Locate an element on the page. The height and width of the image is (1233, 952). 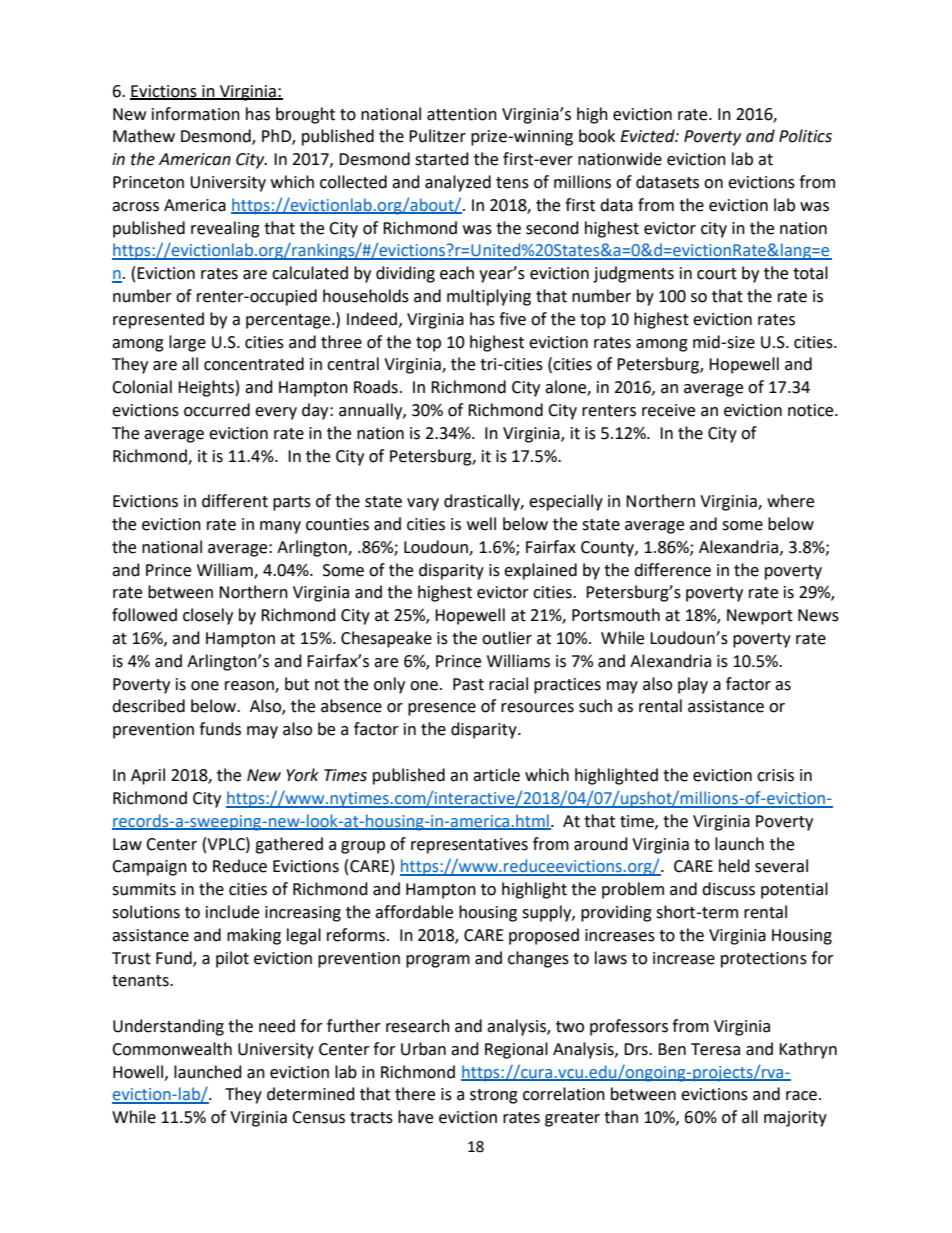
April is located at coordinates (148, 776).
